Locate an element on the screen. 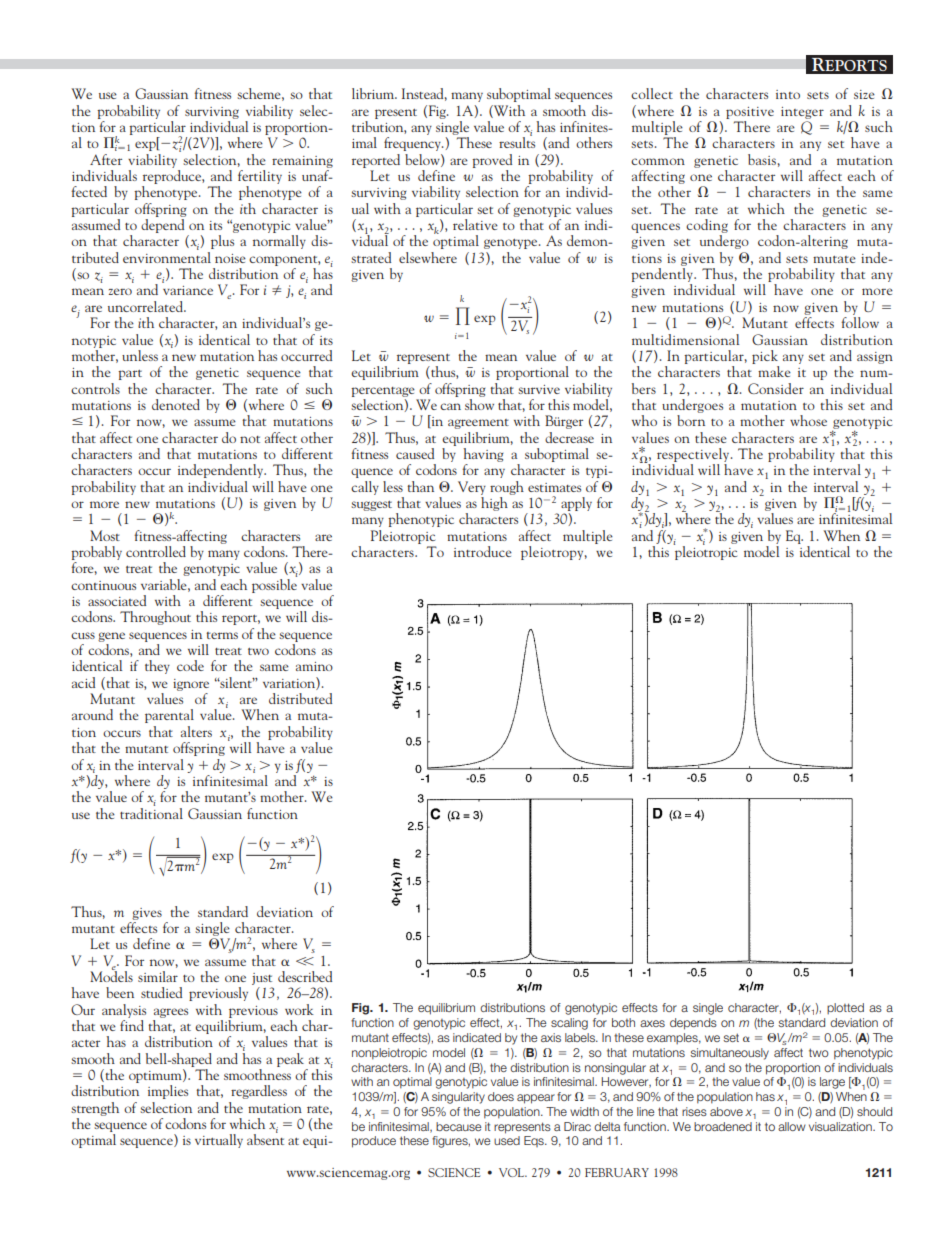  plotted is located at coordinates (845, 1008).
